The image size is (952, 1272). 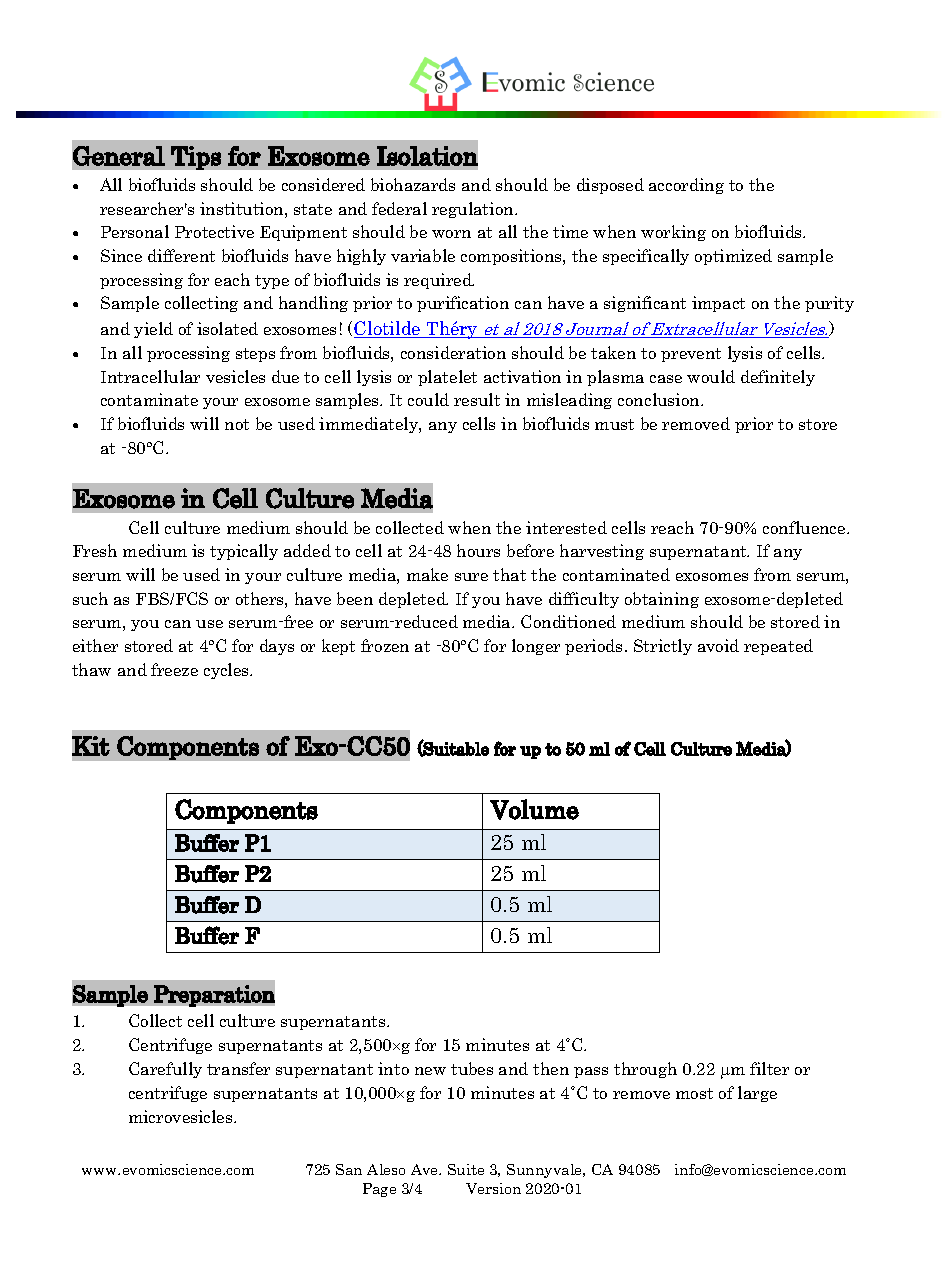 I want to click on cycles, so click(x=228, y=671).
